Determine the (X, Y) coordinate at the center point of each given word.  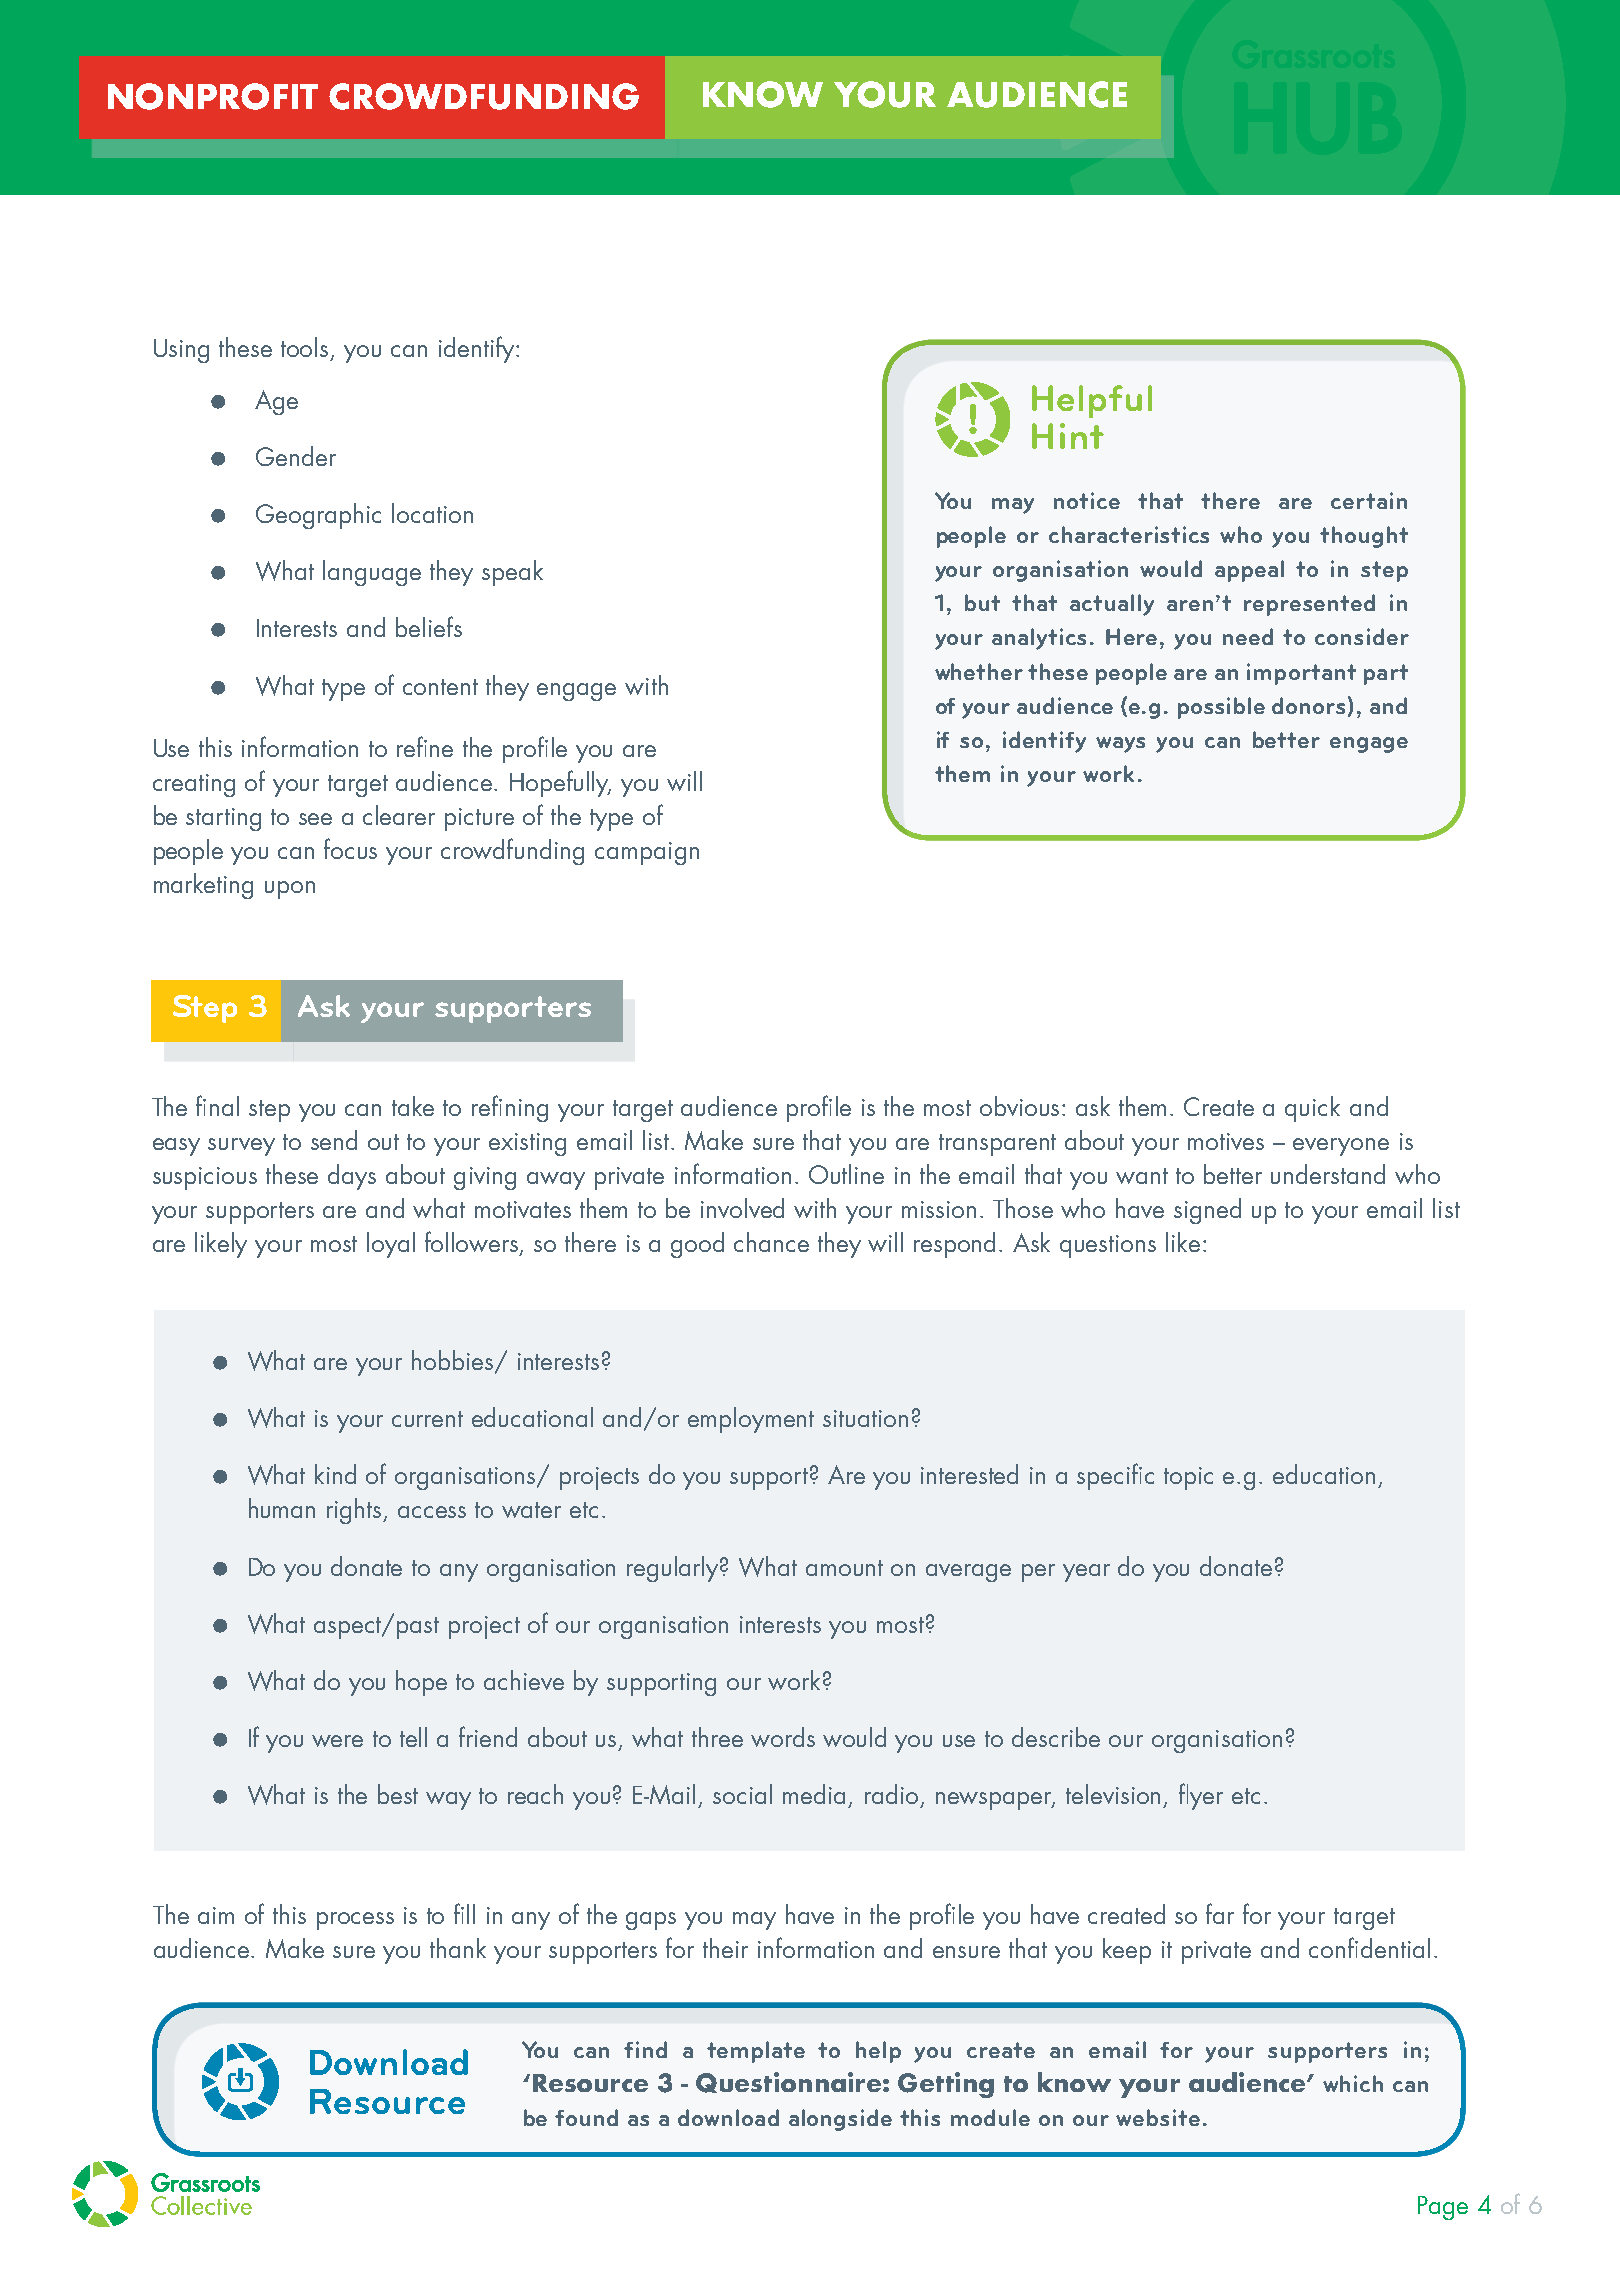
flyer (1201, 1796)
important (1301, 674)
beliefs (429, 626)
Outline (846, 1174)
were (337, 1741)
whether (979, 671)
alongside (840, 2120)
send (334, 1140)
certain (1369, 500)
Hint (1068, 436)
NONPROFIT (213, 96)
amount (844, 1568)
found (586, 2117)
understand (1328, 1174)
